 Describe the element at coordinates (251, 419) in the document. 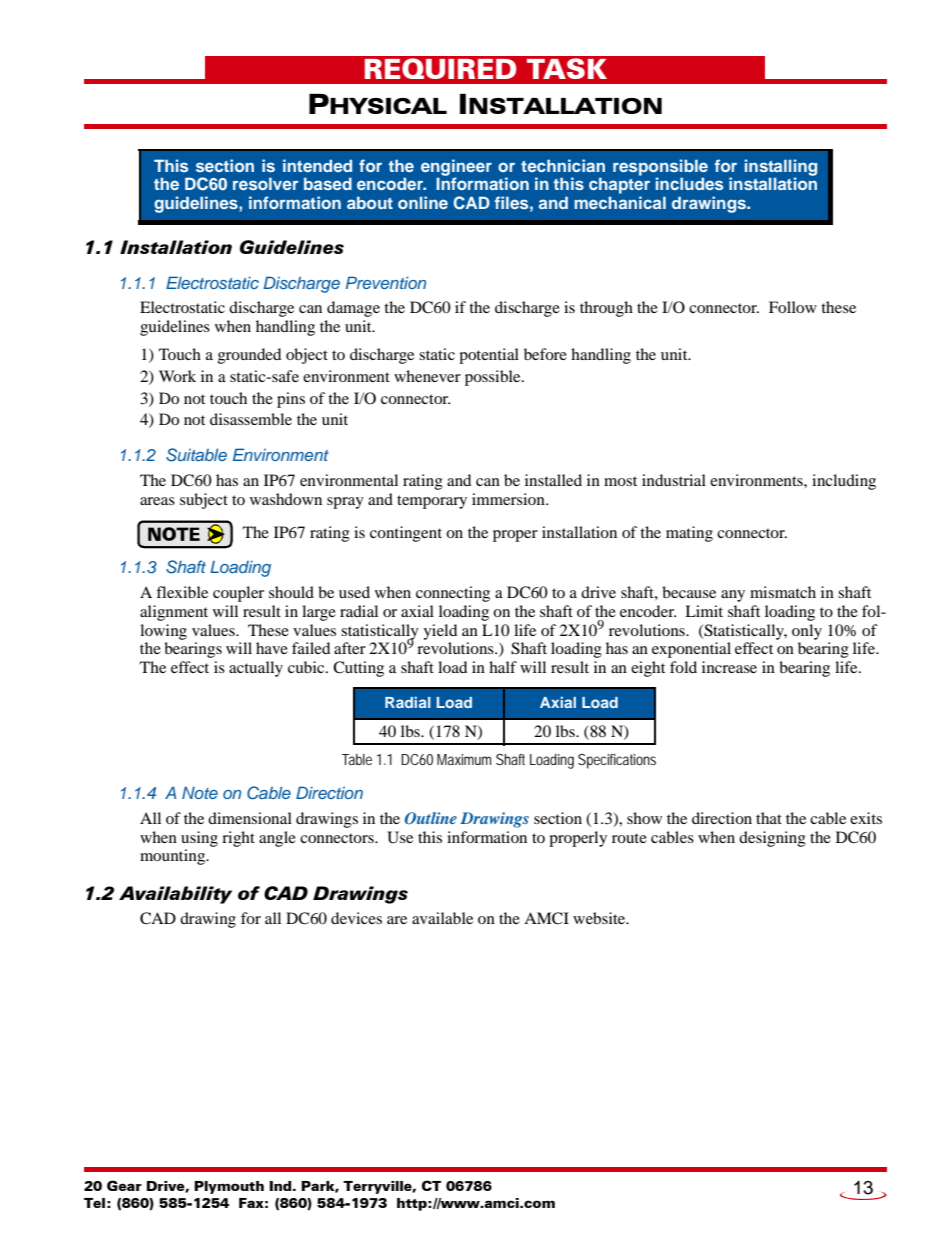

I see `disassemble` at that location.
